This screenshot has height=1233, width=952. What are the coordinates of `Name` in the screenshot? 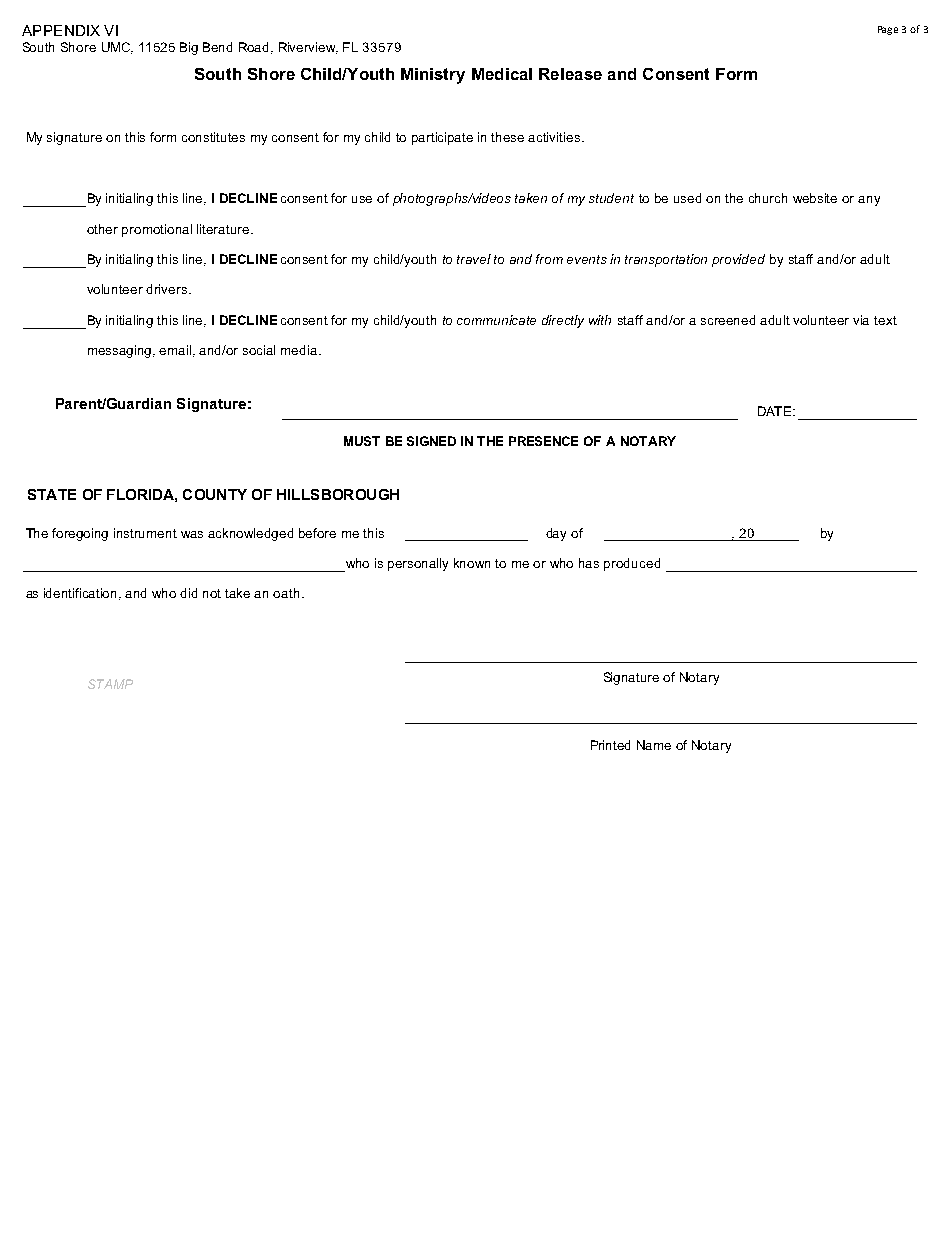 It's located at (654, 745).
